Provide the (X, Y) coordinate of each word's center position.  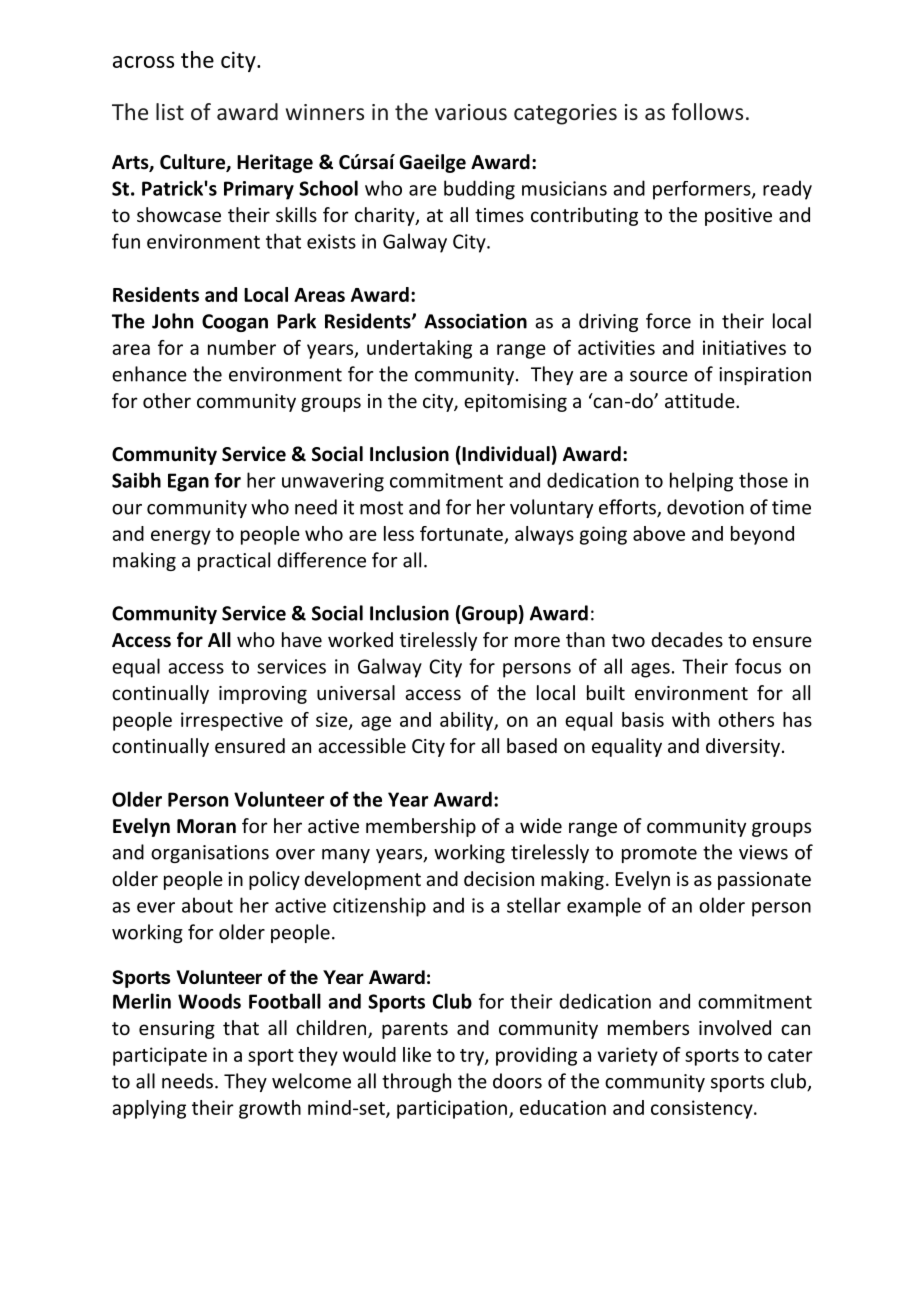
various (471, 112)
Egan (188, 482)
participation (452, 1109)
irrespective (232, 721)
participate (160, 1056)
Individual (505, 455)
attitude (701, 400)
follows (707, 112)
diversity (744, 747)
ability (467, 721)
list (170, 111)
